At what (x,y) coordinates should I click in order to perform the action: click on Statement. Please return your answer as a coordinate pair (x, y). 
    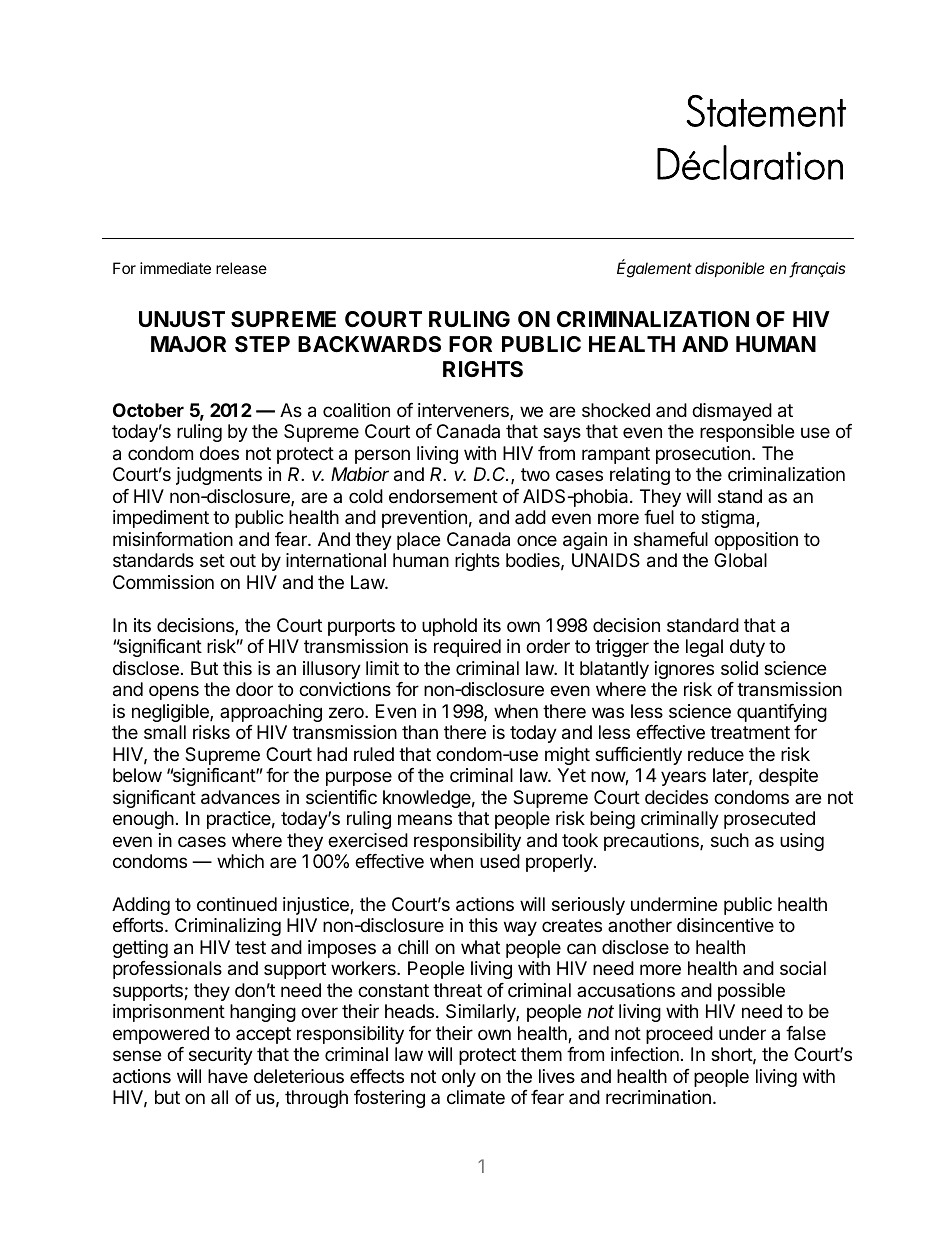
    Looking at the image, I should click on (766, 111).
